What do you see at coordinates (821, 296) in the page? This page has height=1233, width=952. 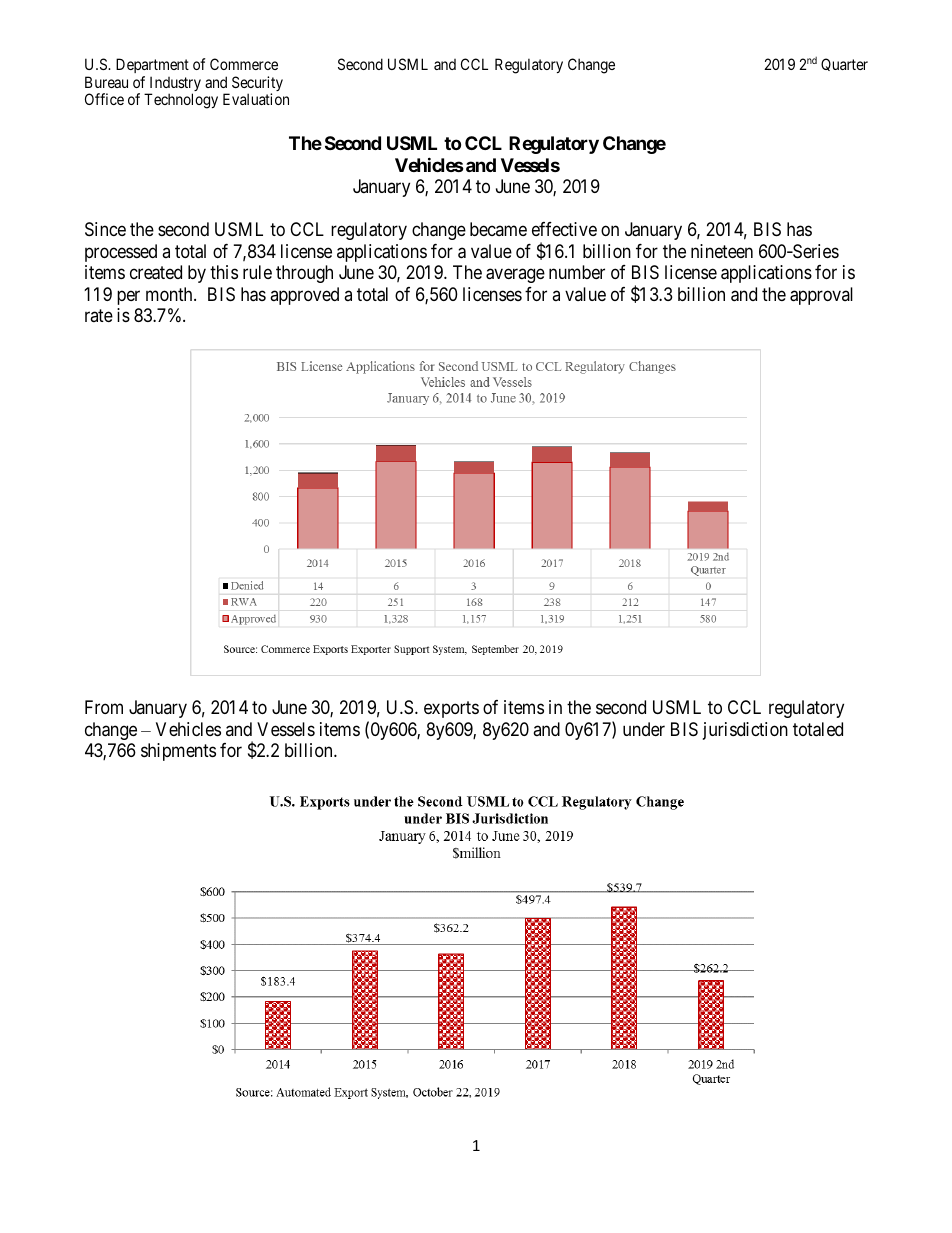 I see `approval` at bounding box center [821, 296].
